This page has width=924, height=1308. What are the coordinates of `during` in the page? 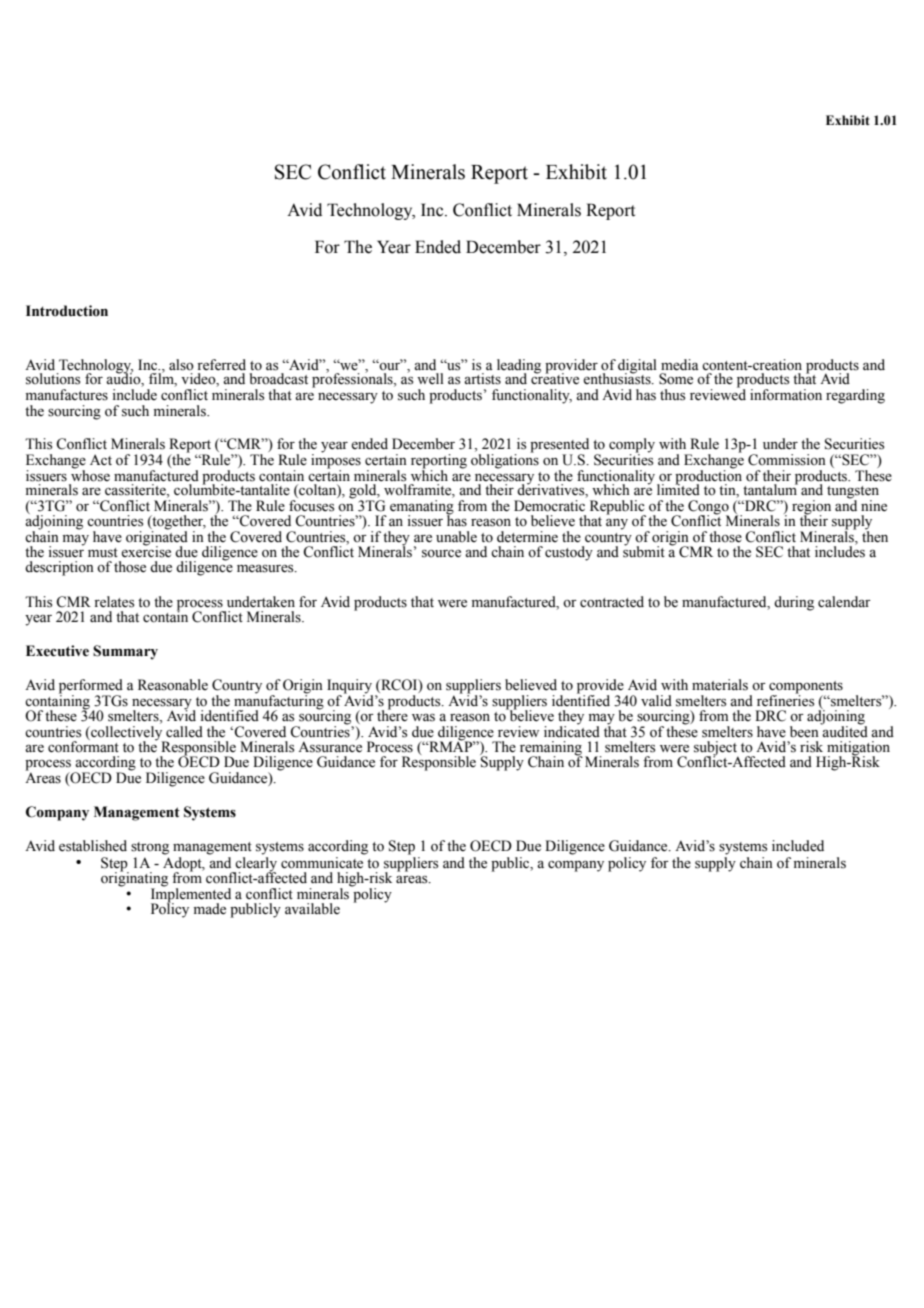 It's located at (794, 603).
